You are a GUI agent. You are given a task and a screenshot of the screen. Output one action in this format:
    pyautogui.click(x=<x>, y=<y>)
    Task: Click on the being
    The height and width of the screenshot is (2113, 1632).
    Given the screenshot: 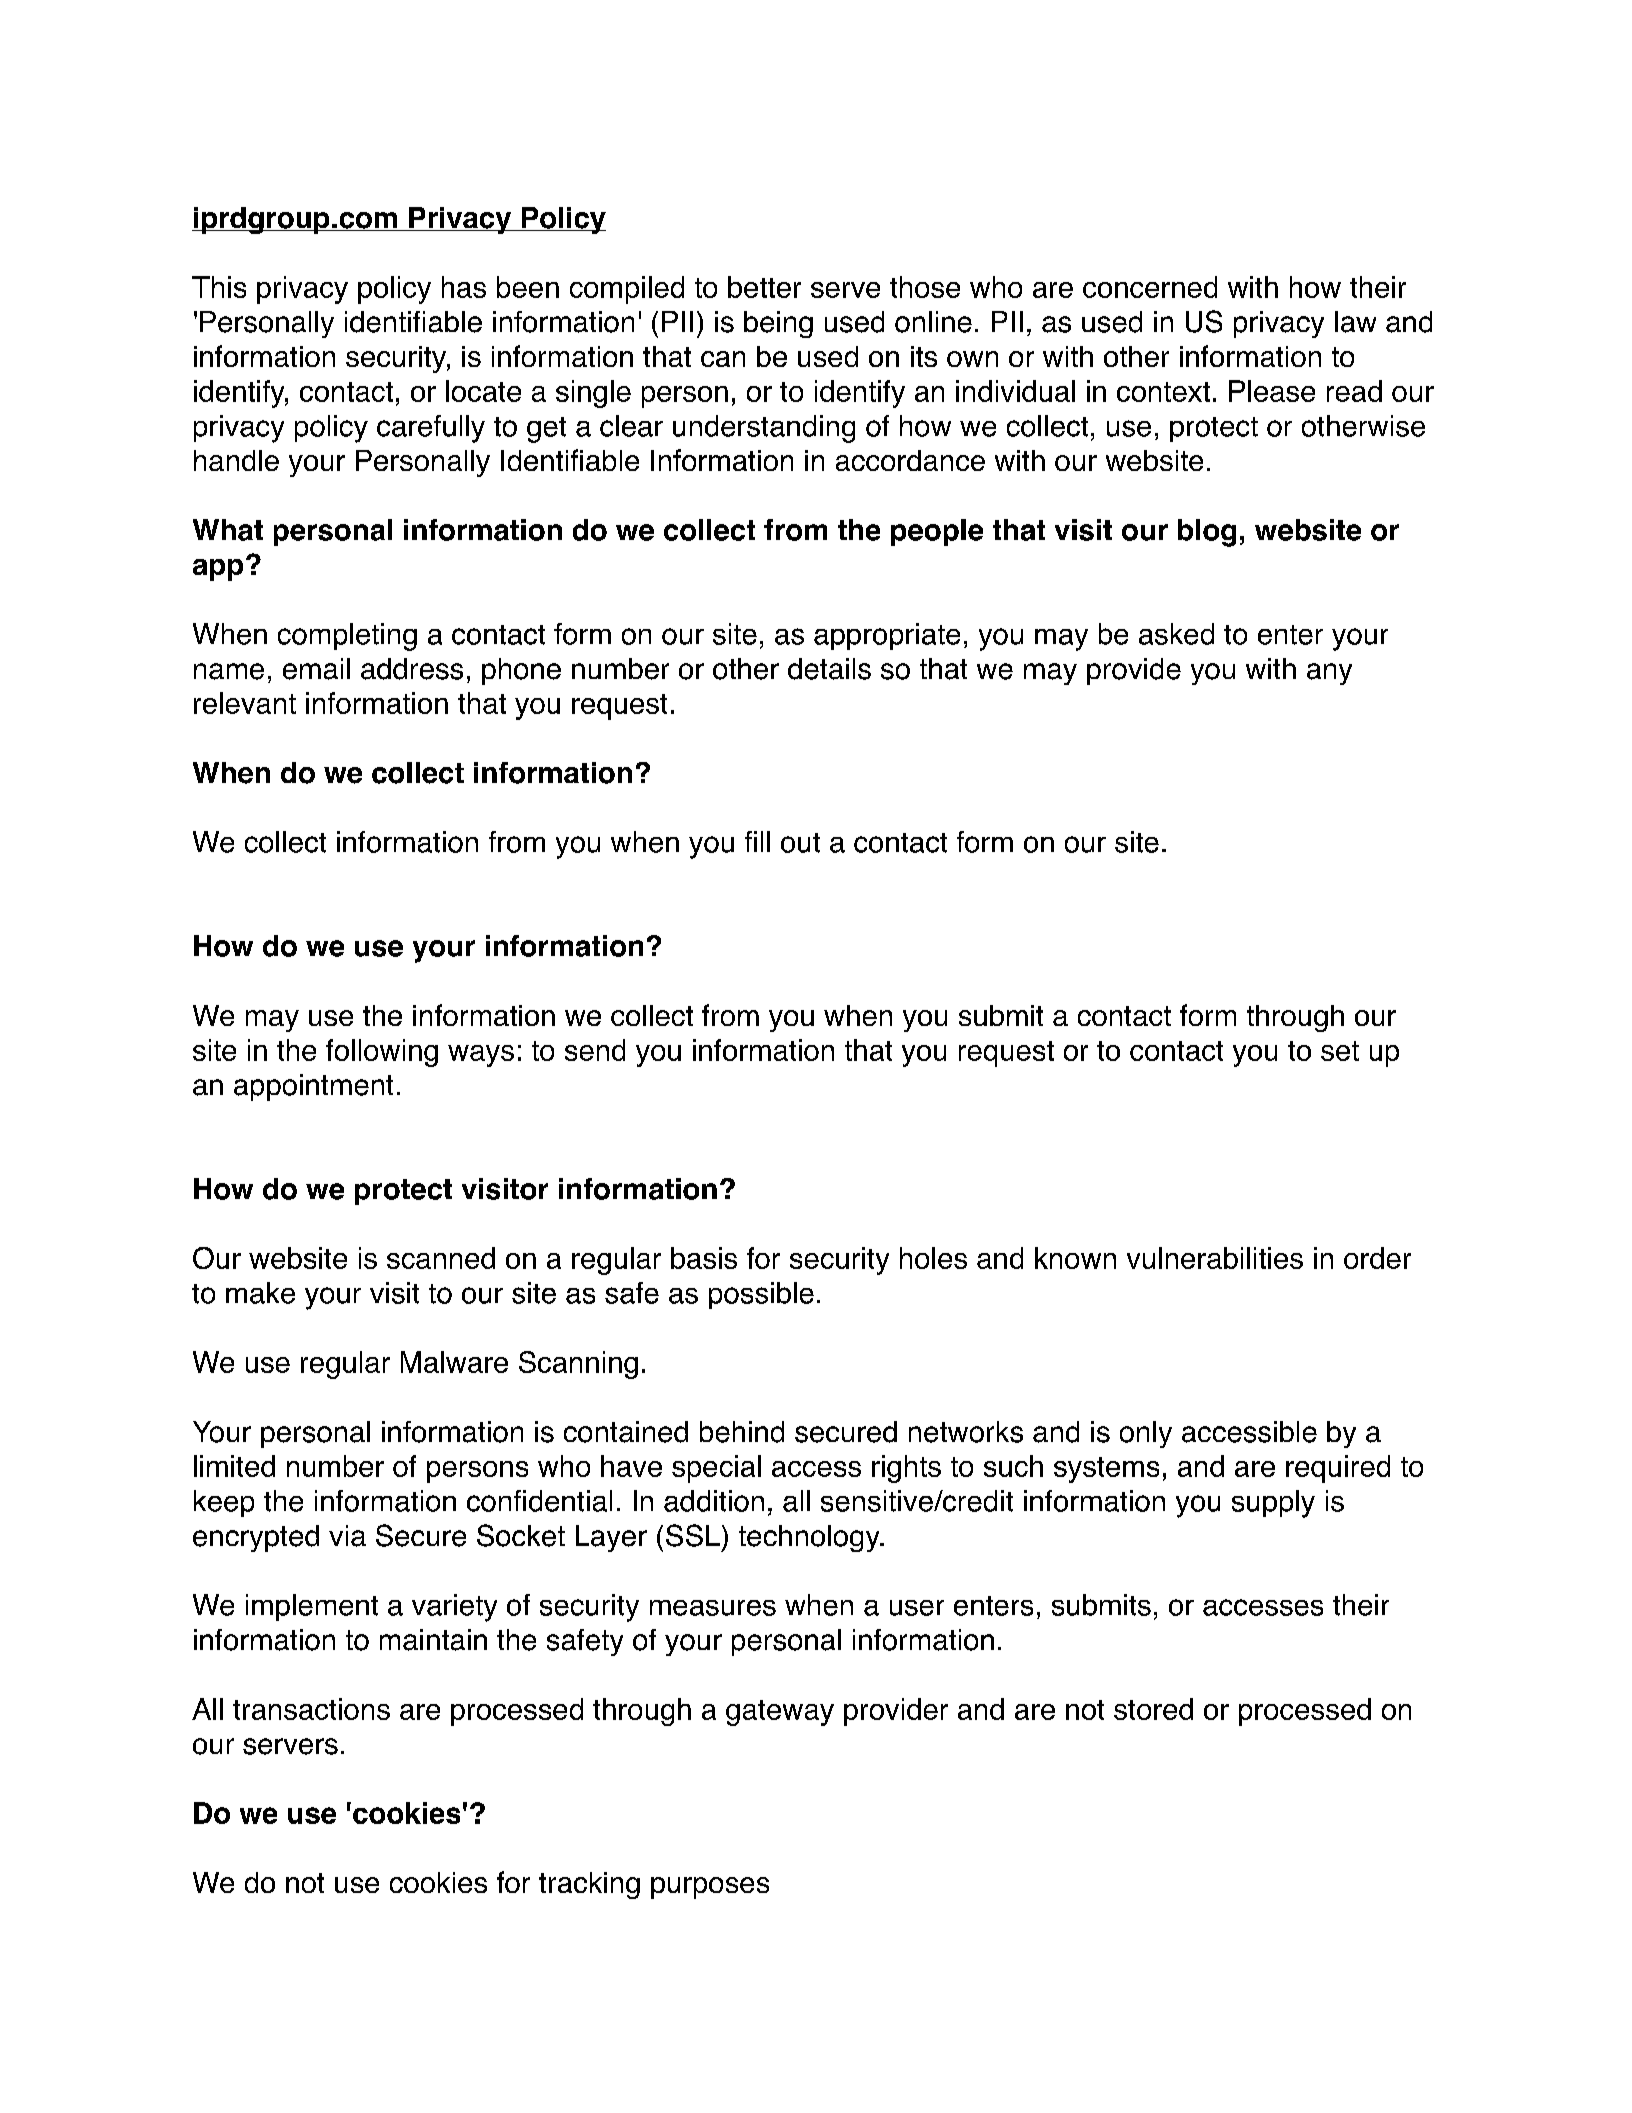 What is the action you would take?
    pyautogui.click(x=778, y=324)
